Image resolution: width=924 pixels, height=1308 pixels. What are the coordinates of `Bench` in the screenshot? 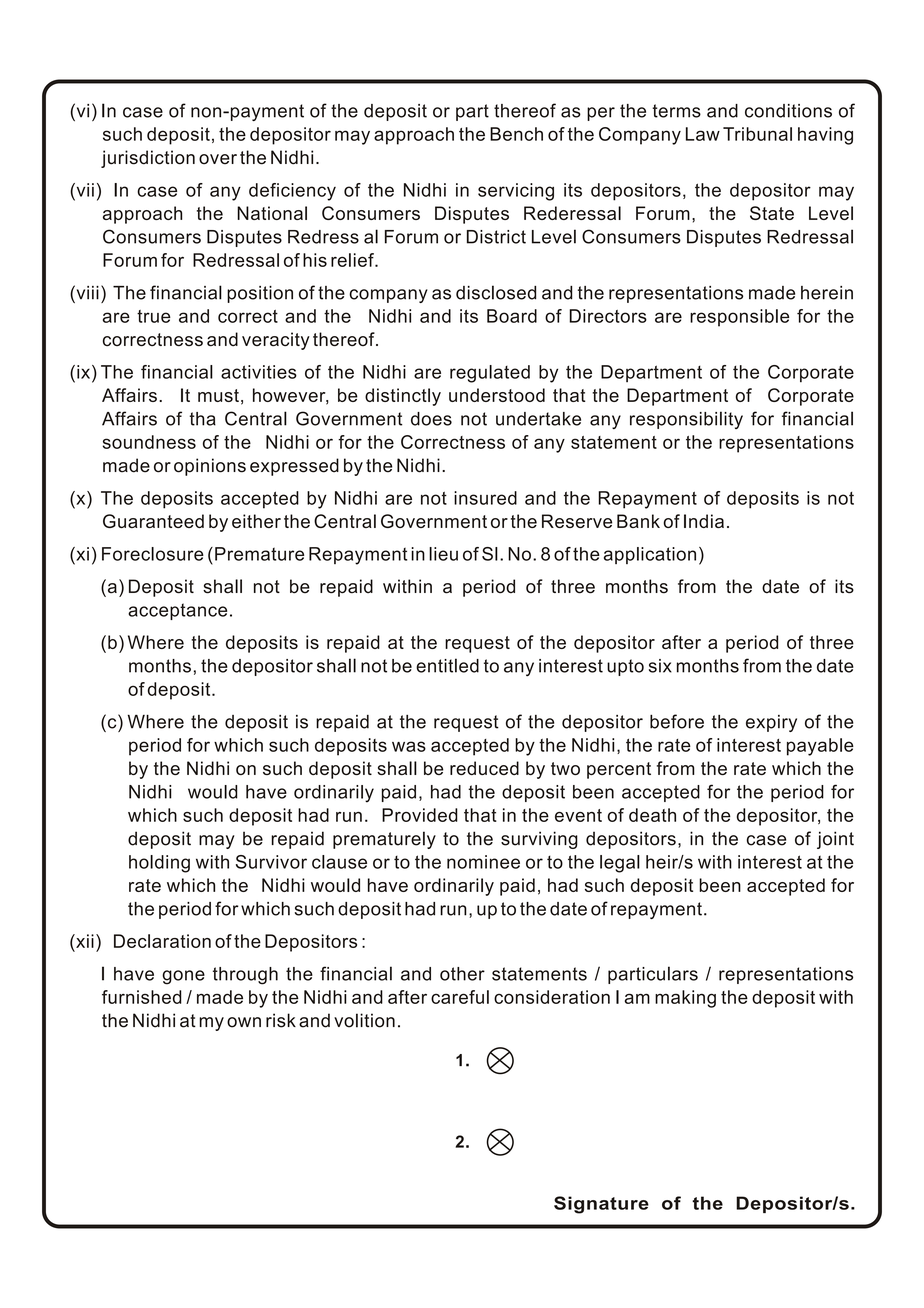 It's located at (516, 134).
